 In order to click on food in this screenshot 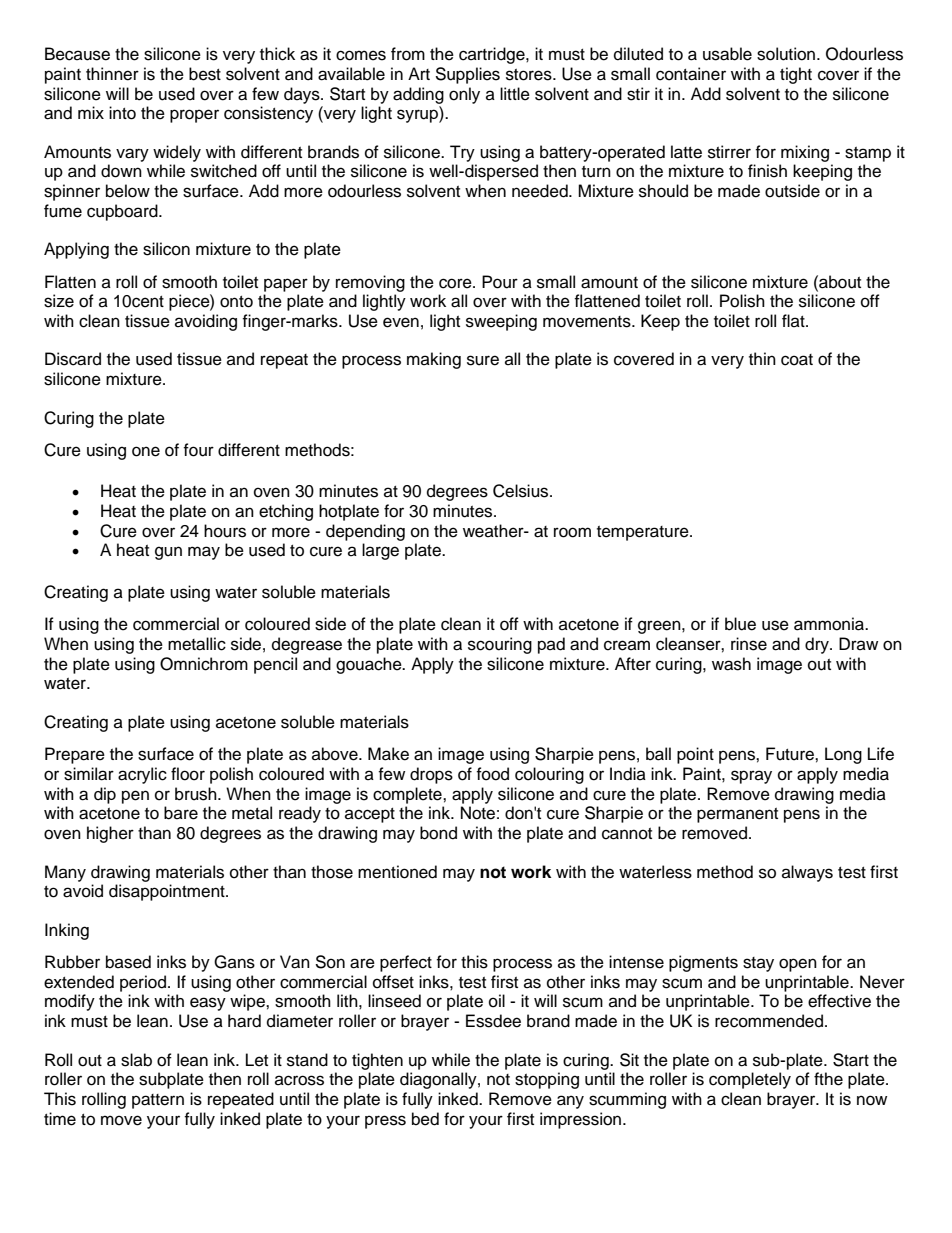, I will do `click(492, 774)`.
